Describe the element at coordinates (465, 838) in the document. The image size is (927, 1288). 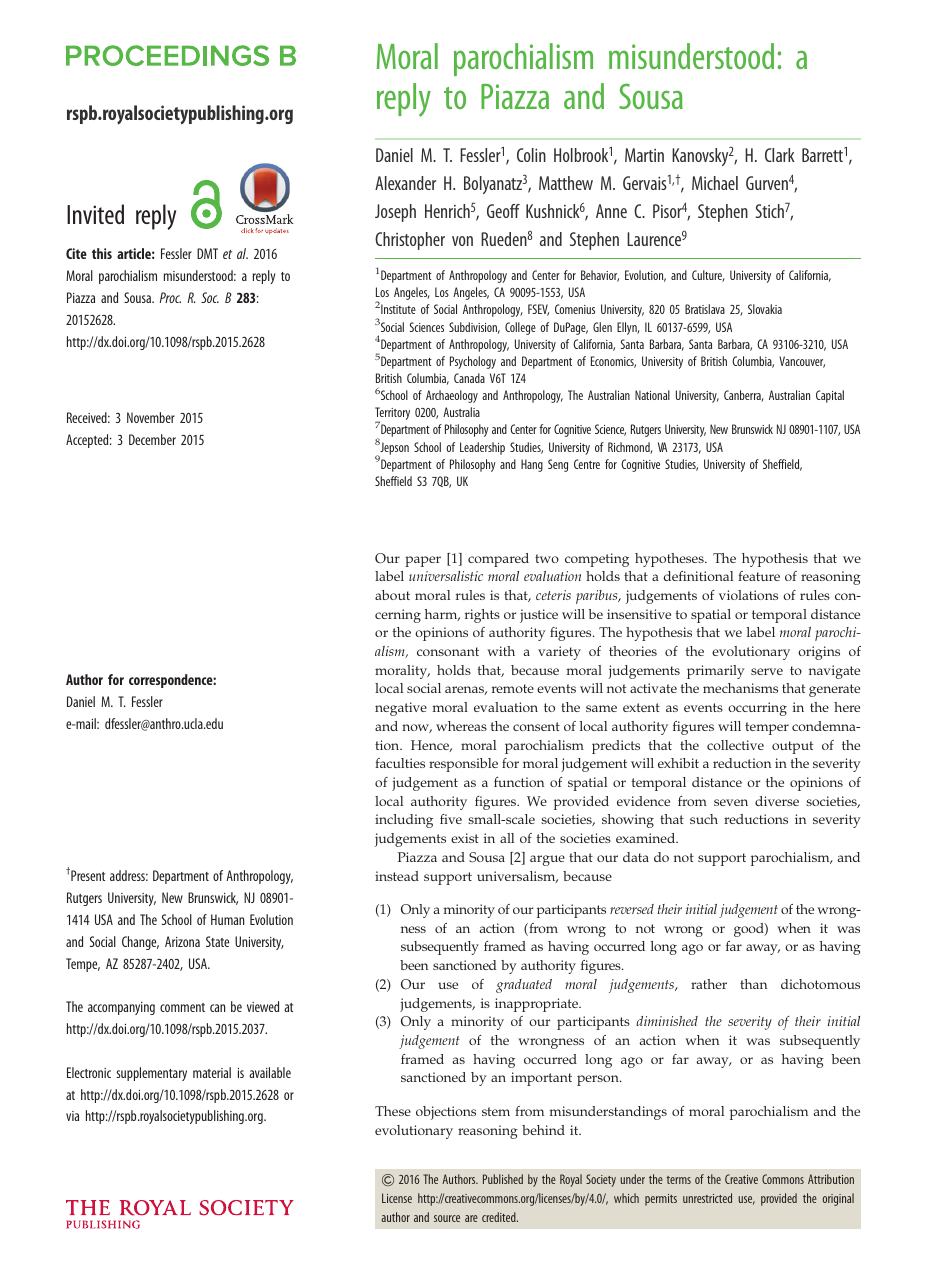
I see `exist` at that location.
